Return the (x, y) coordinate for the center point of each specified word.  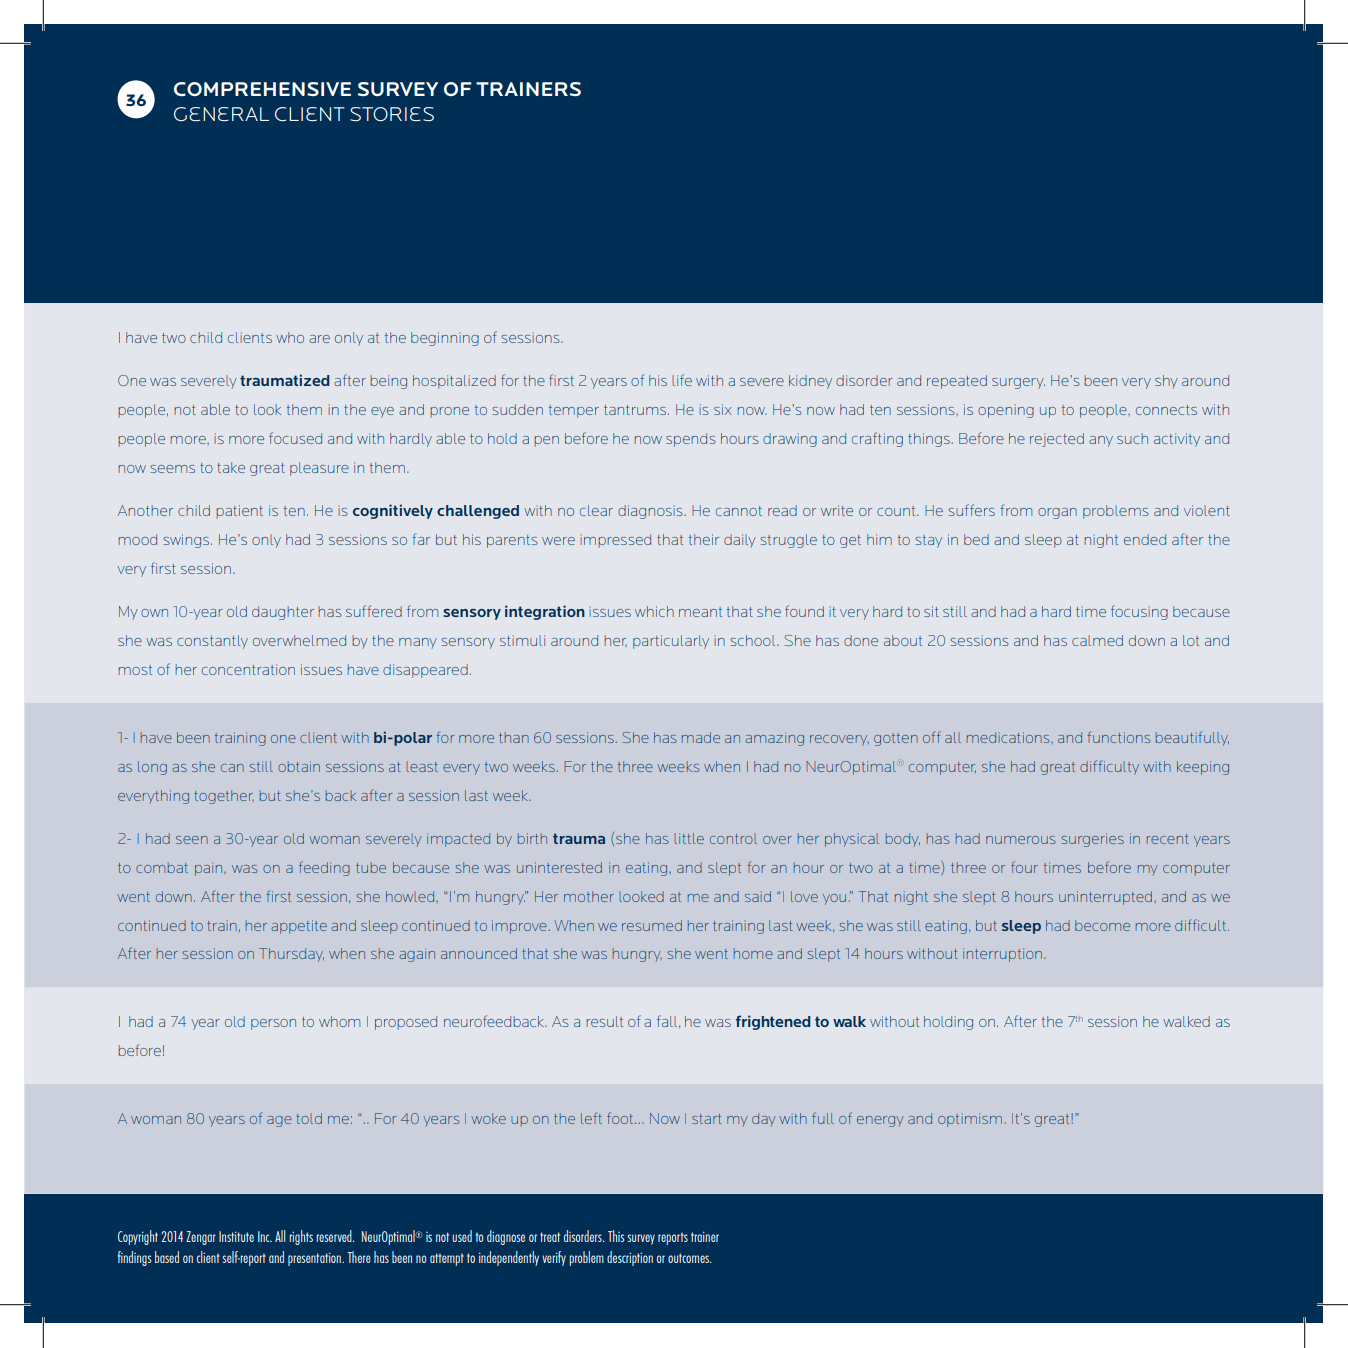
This (616, 1236)
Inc (265, 1236)
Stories (392, 114)
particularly (671, 642)
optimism (970, 1120)
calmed (1097, 640)
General (221, 114)
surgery (1018, 383)
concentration (248, 669)
